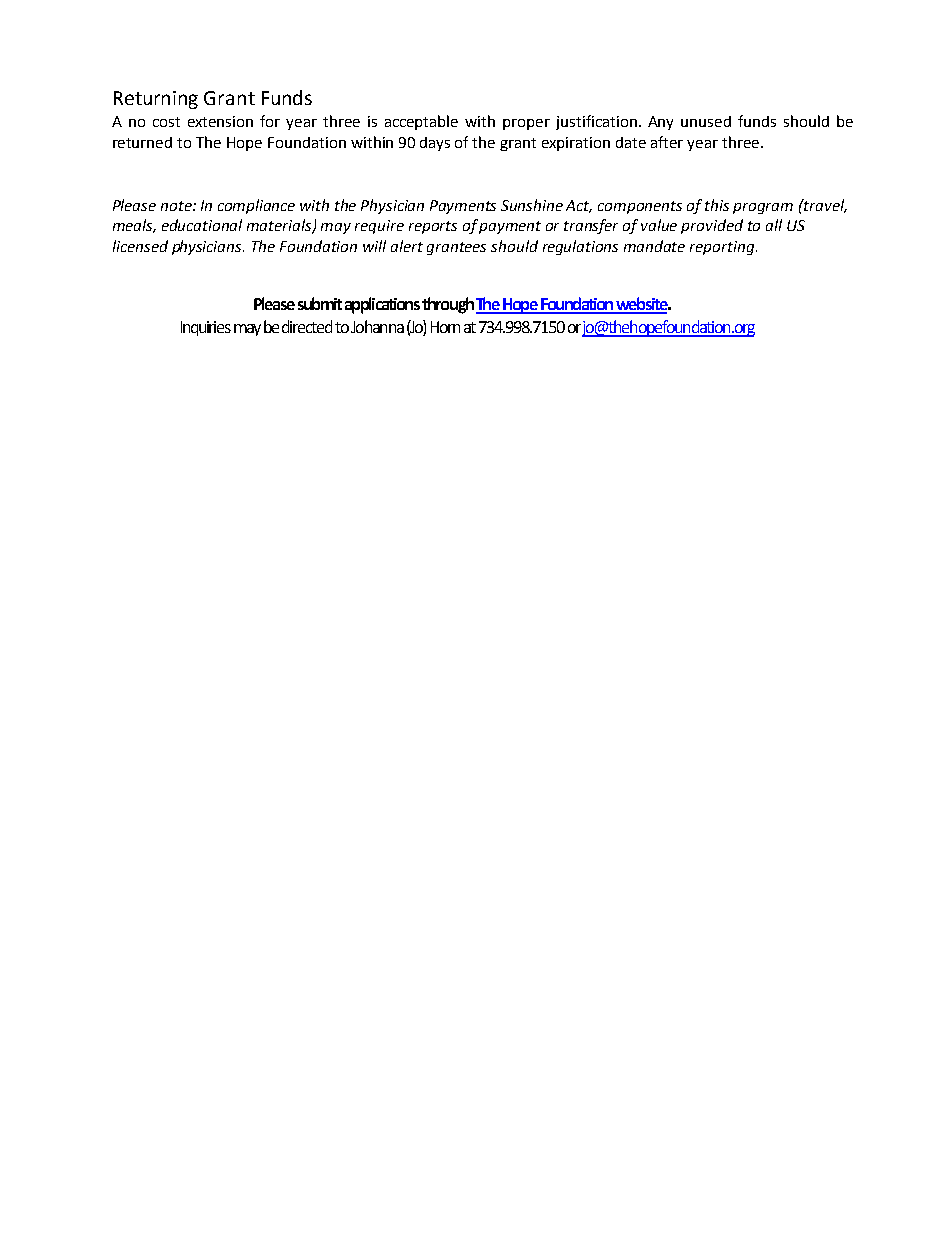  I want to click on reporting, so click(723, 248).
